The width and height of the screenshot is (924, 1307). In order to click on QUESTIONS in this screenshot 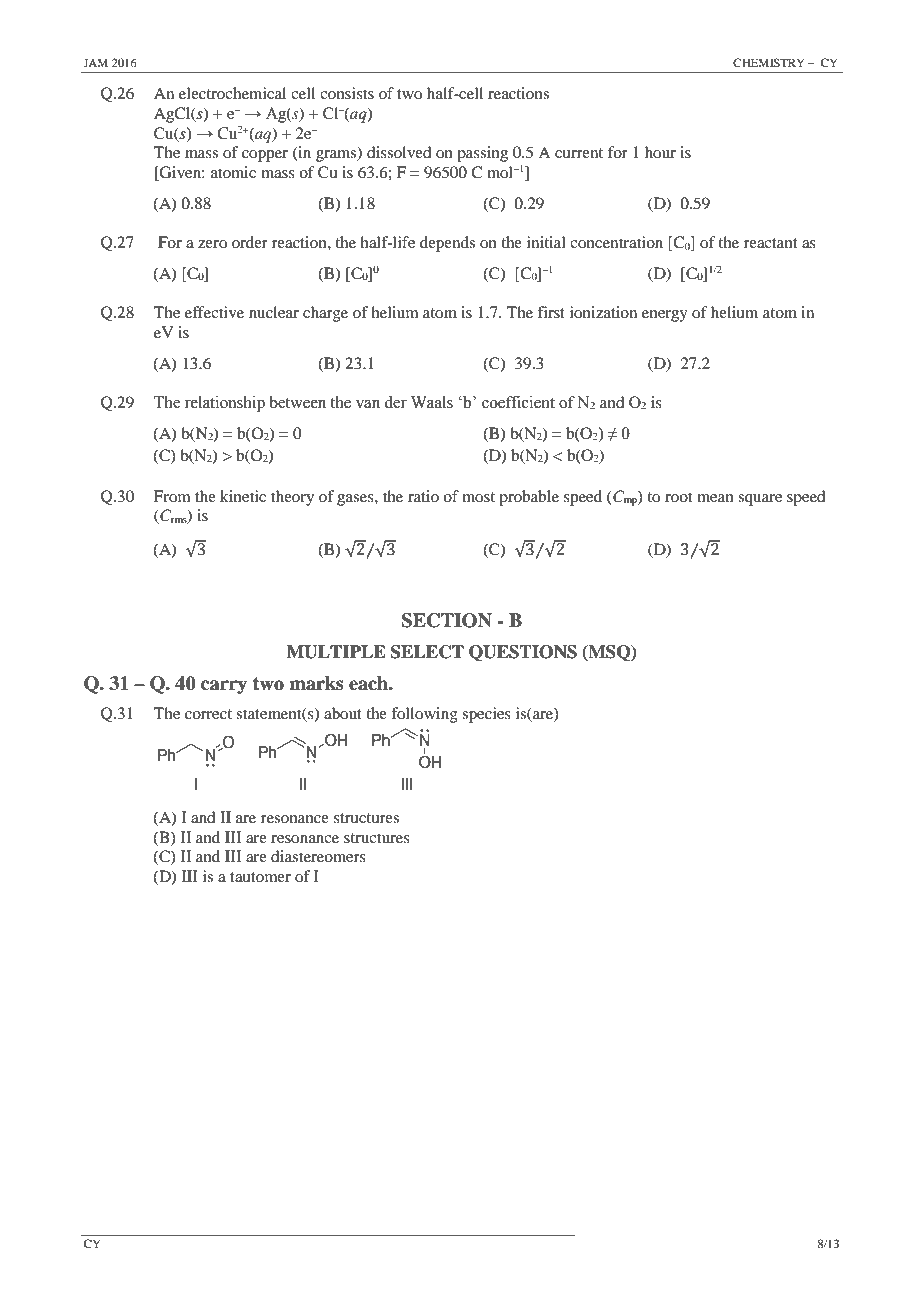, I will do `click(523, 653)`.
